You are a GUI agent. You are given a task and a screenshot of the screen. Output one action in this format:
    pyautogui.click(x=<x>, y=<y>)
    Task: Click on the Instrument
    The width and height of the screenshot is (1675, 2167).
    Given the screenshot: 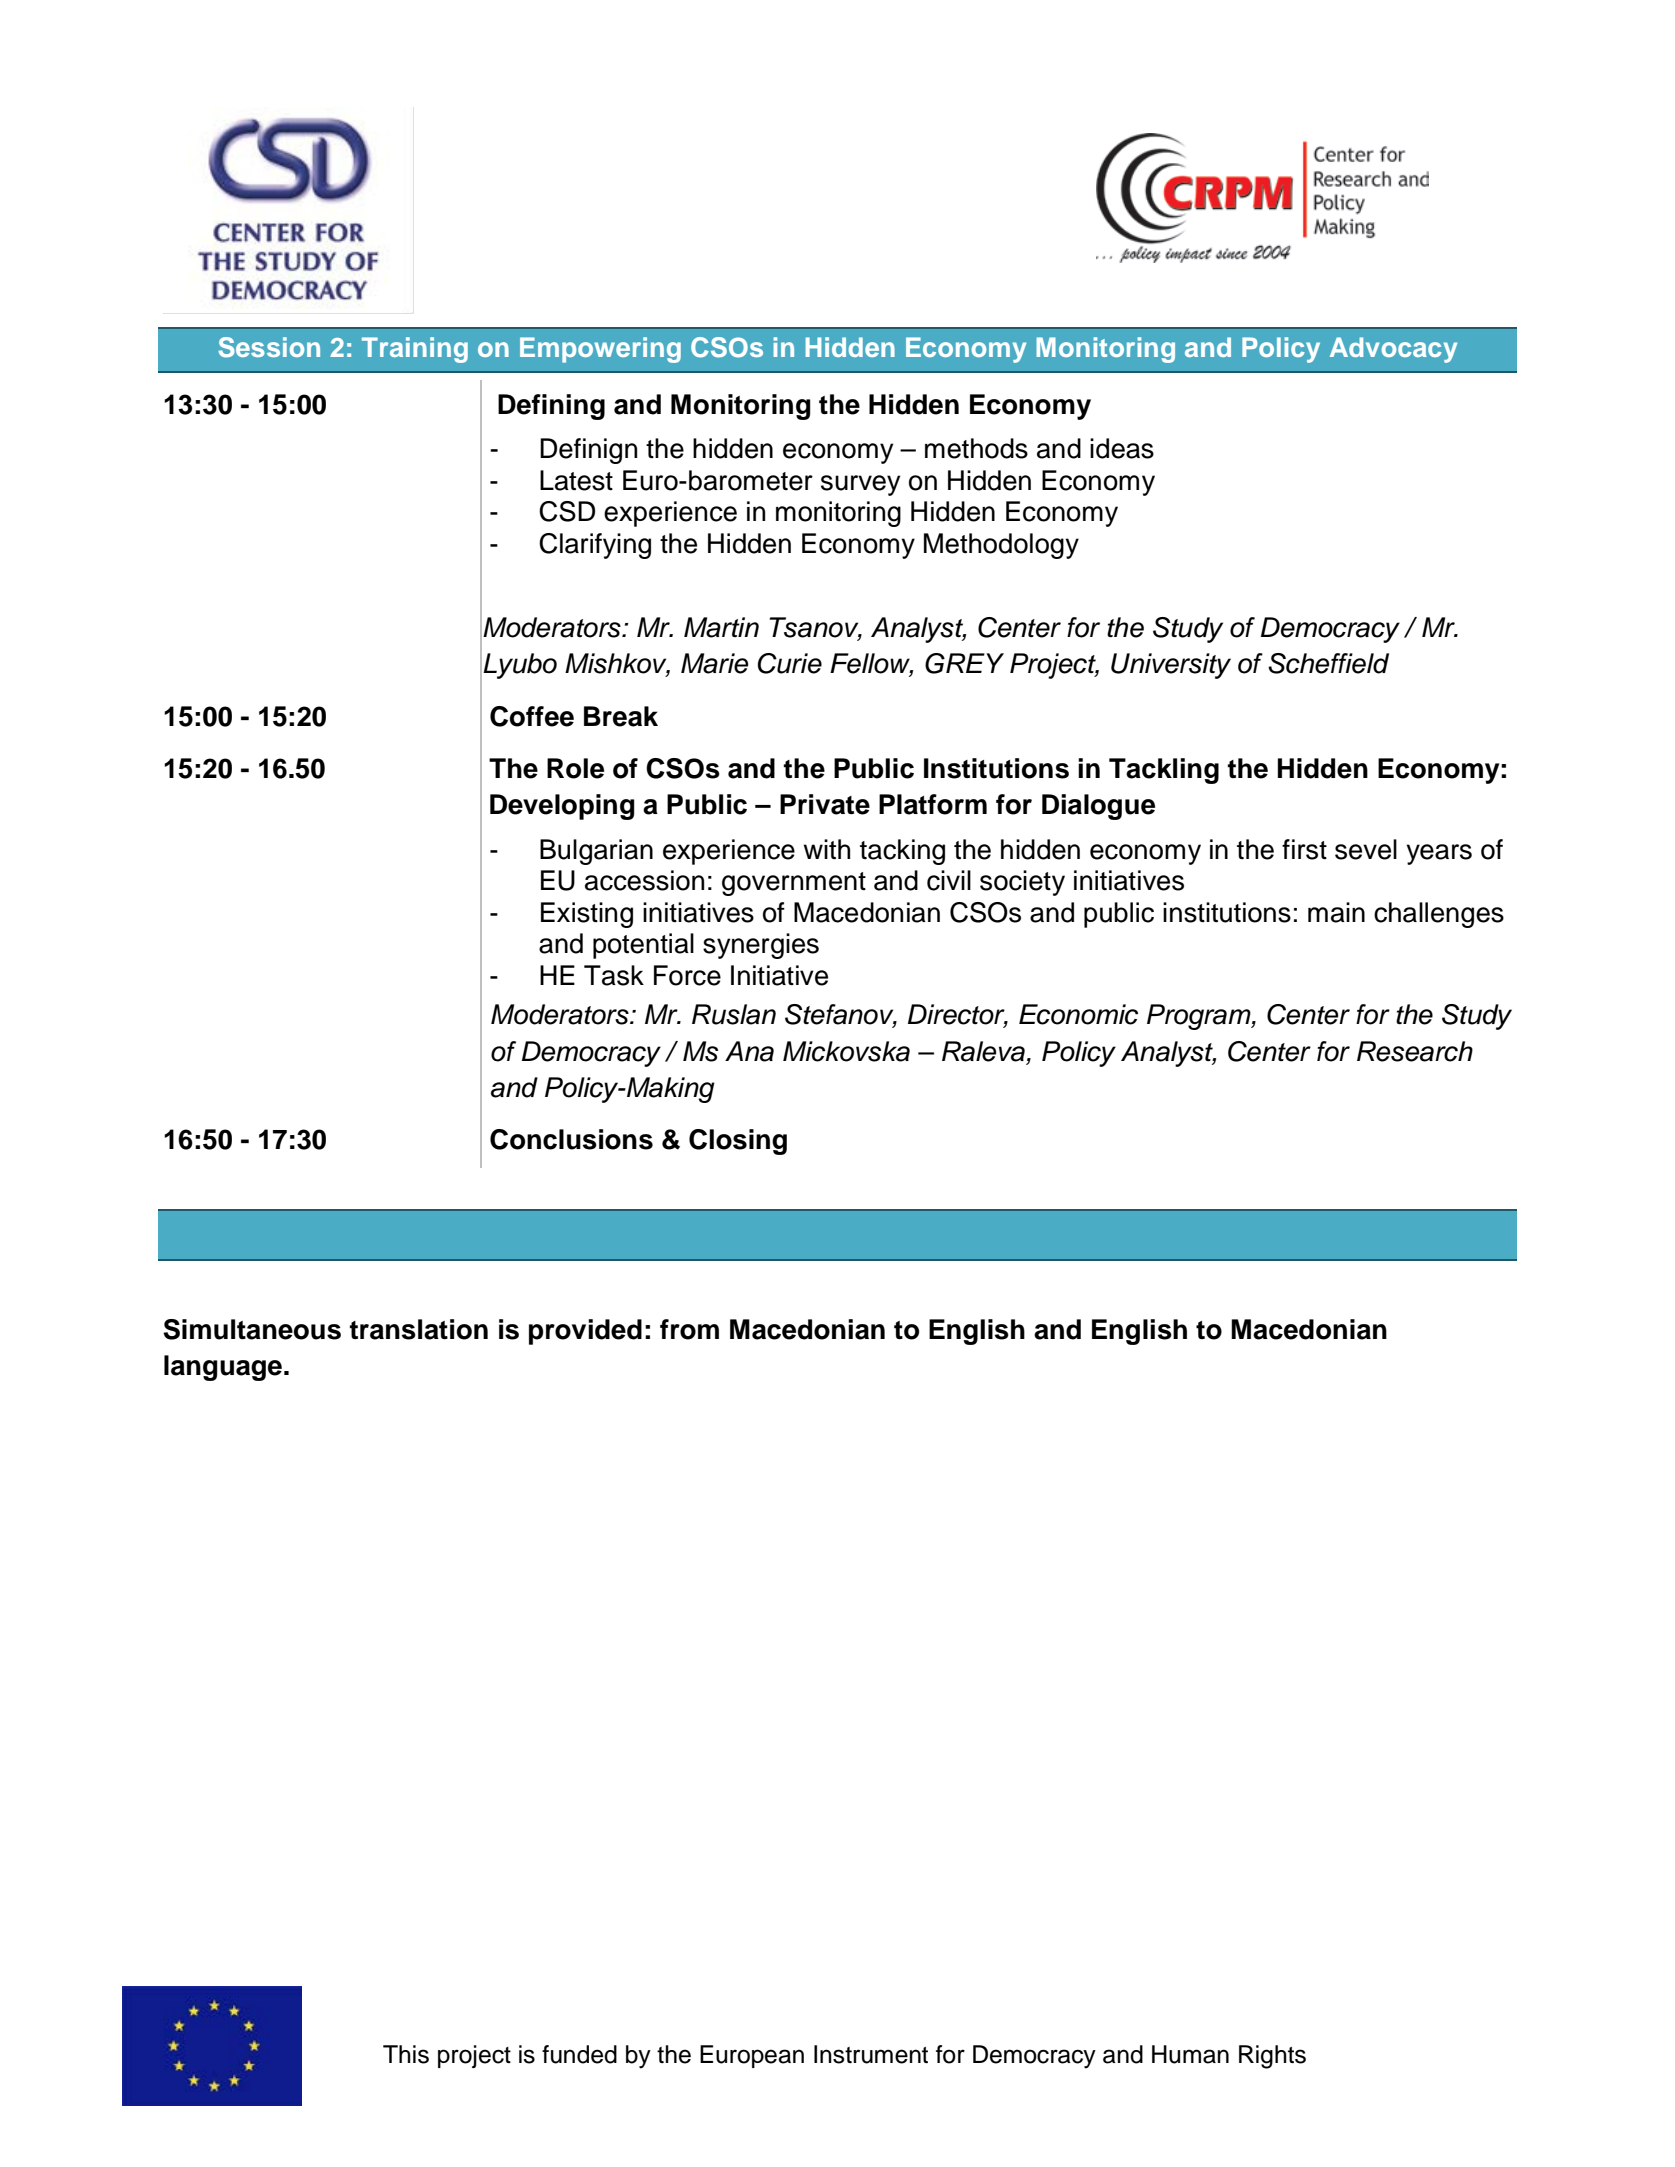 What is the action you would take?
    pyautogui.click(x=871, y=2054)
